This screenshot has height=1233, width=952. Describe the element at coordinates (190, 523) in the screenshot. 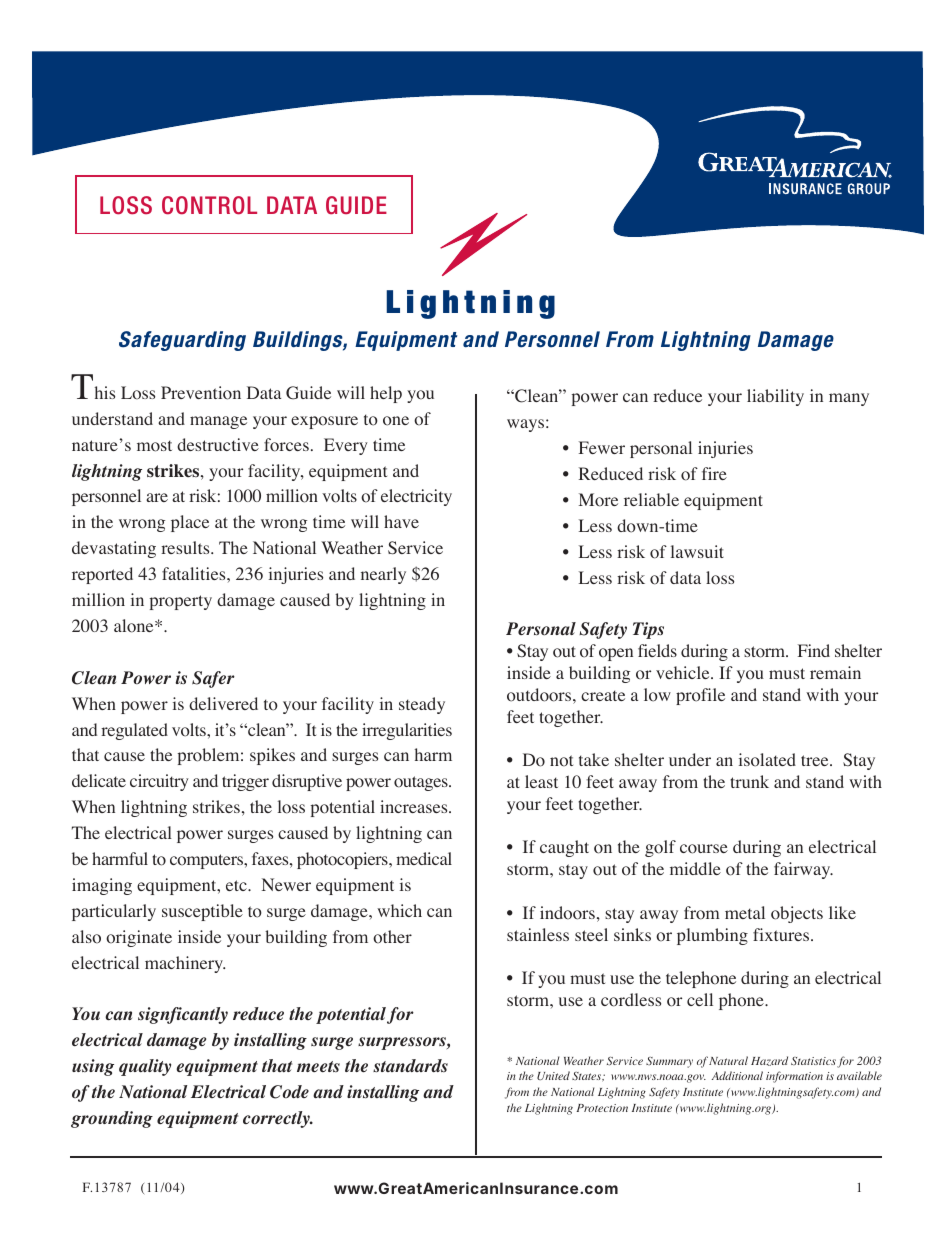

I see `place` at that location.
